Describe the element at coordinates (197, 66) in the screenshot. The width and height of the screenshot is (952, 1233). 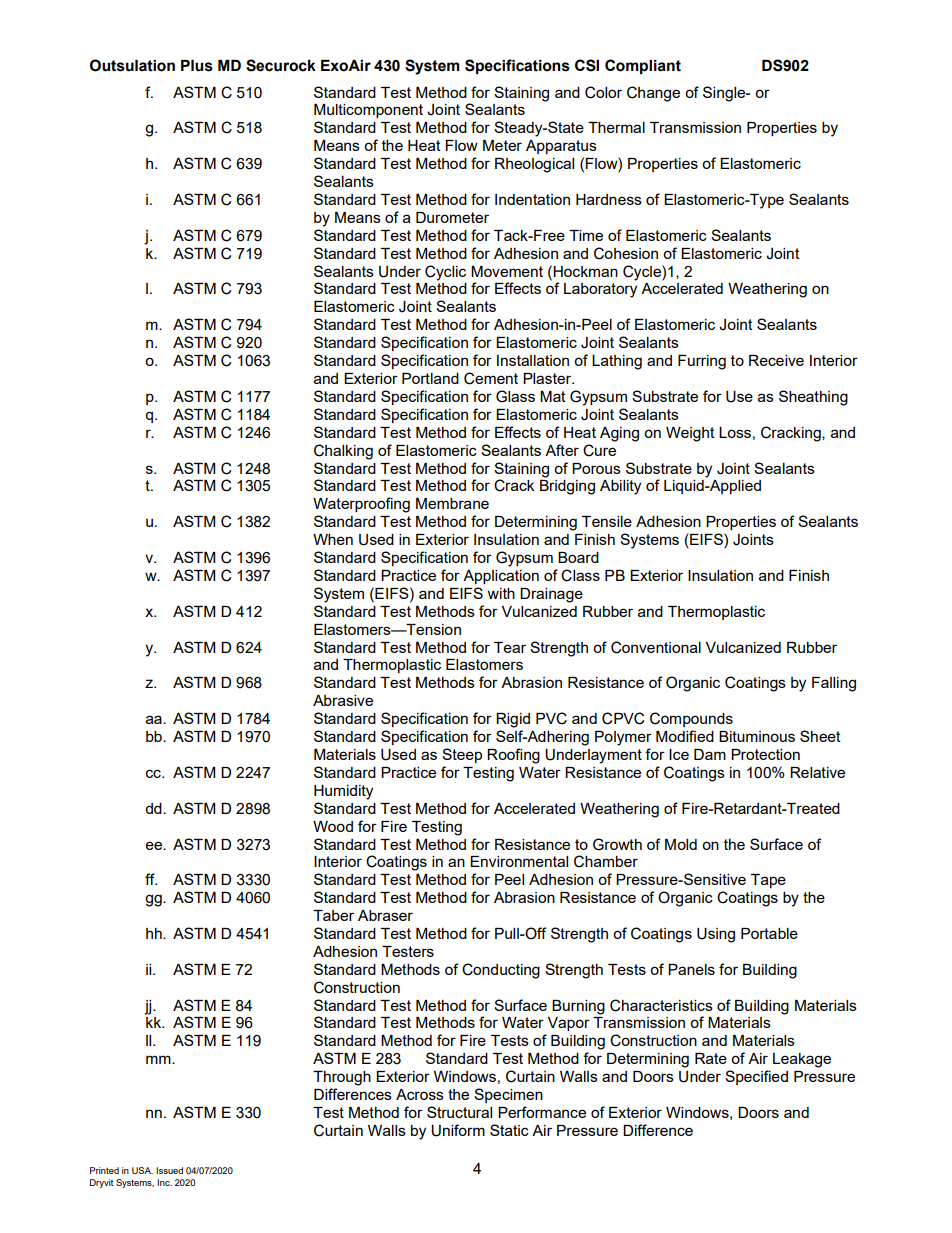
I see `Plus` at that location.
